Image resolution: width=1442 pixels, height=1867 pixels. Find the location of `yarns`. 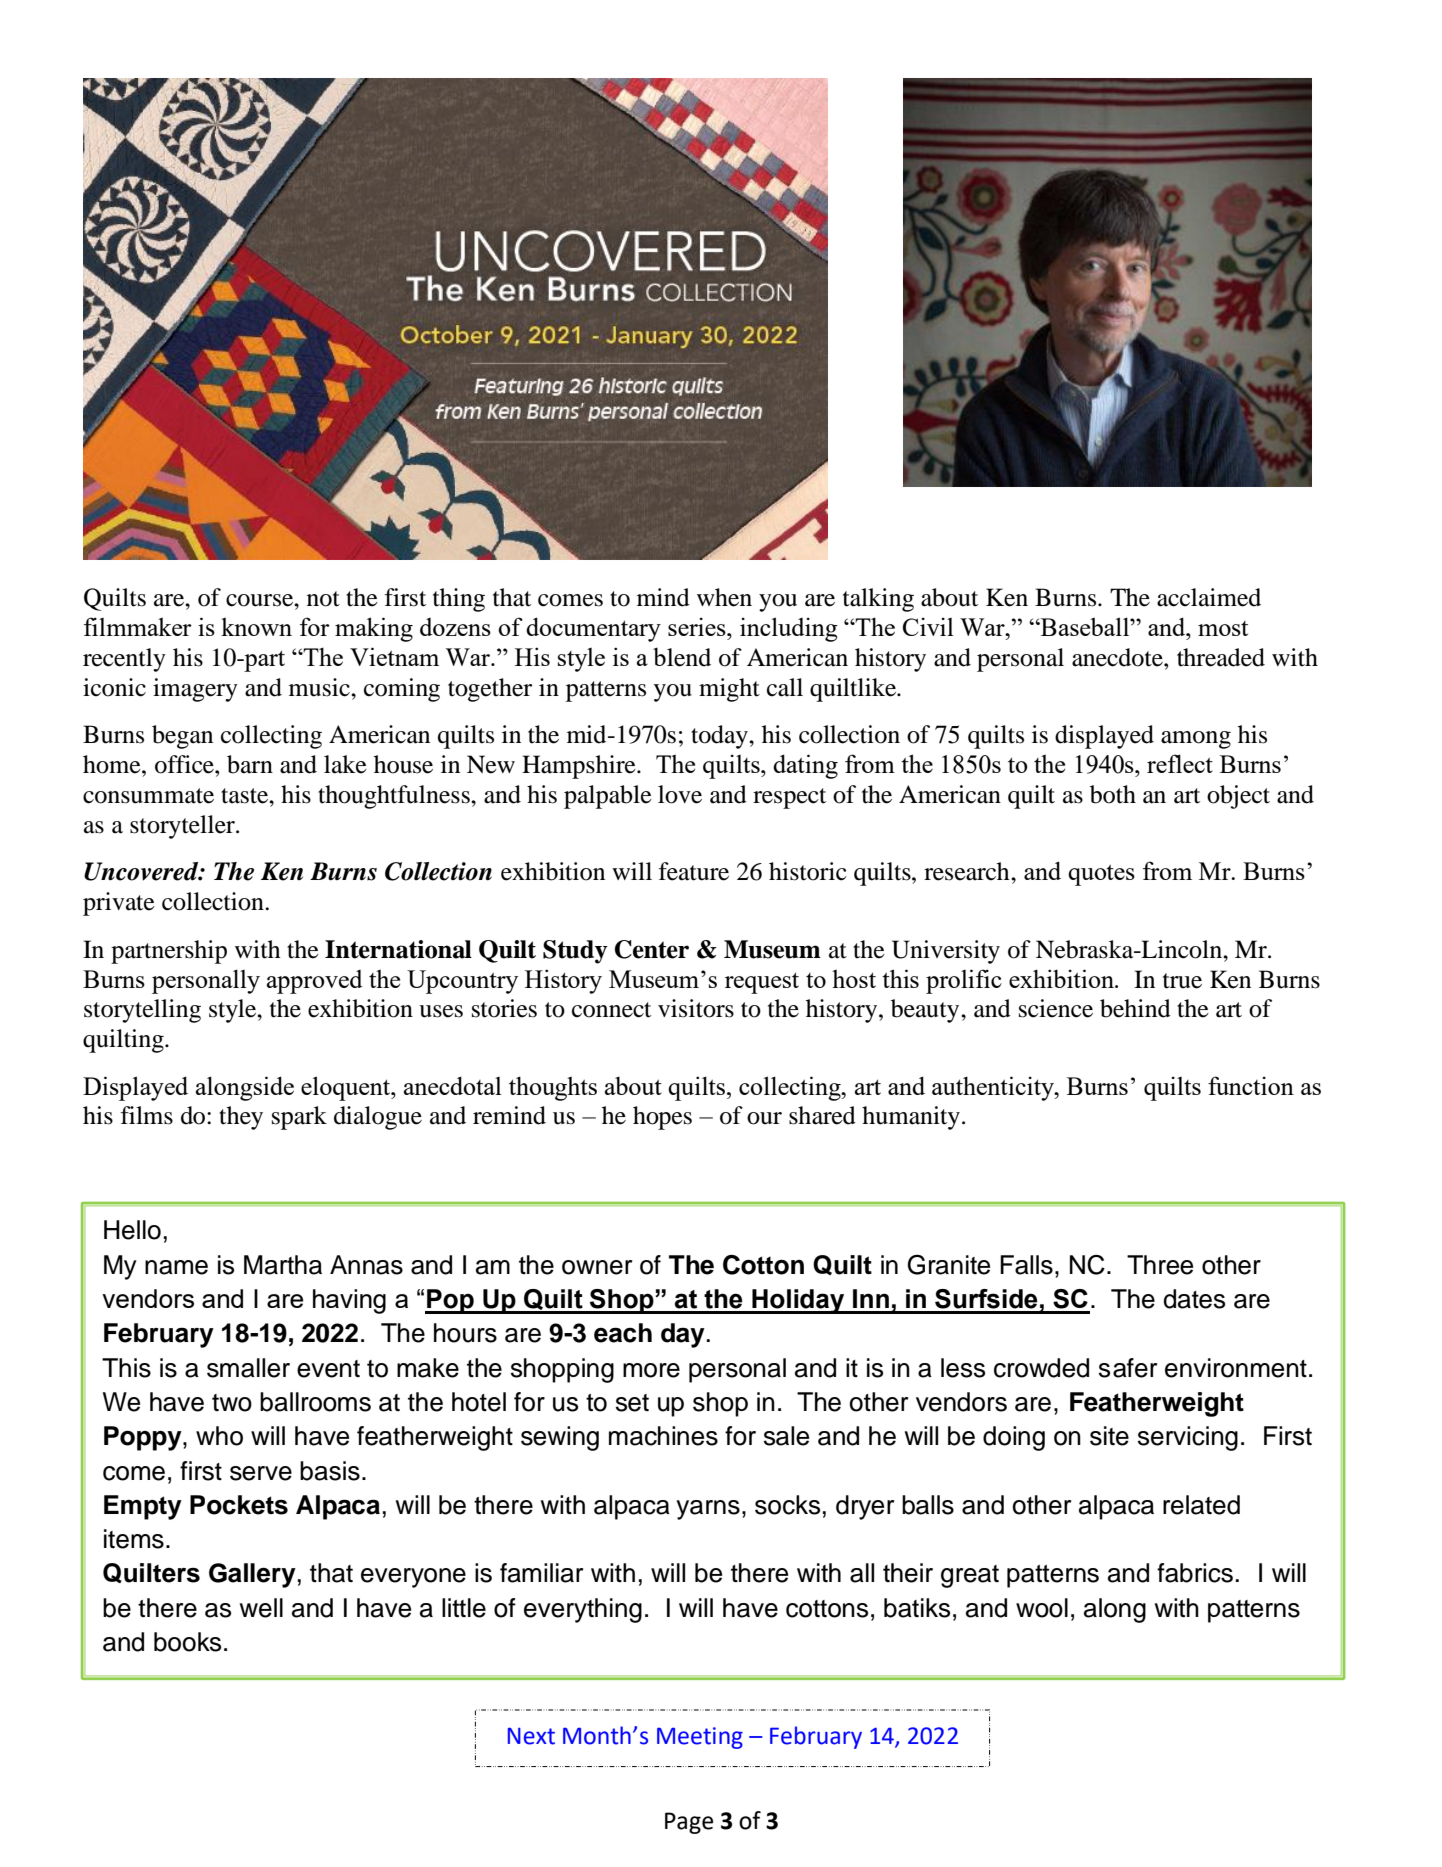

yarns is located at coordinates (708, 1510).
